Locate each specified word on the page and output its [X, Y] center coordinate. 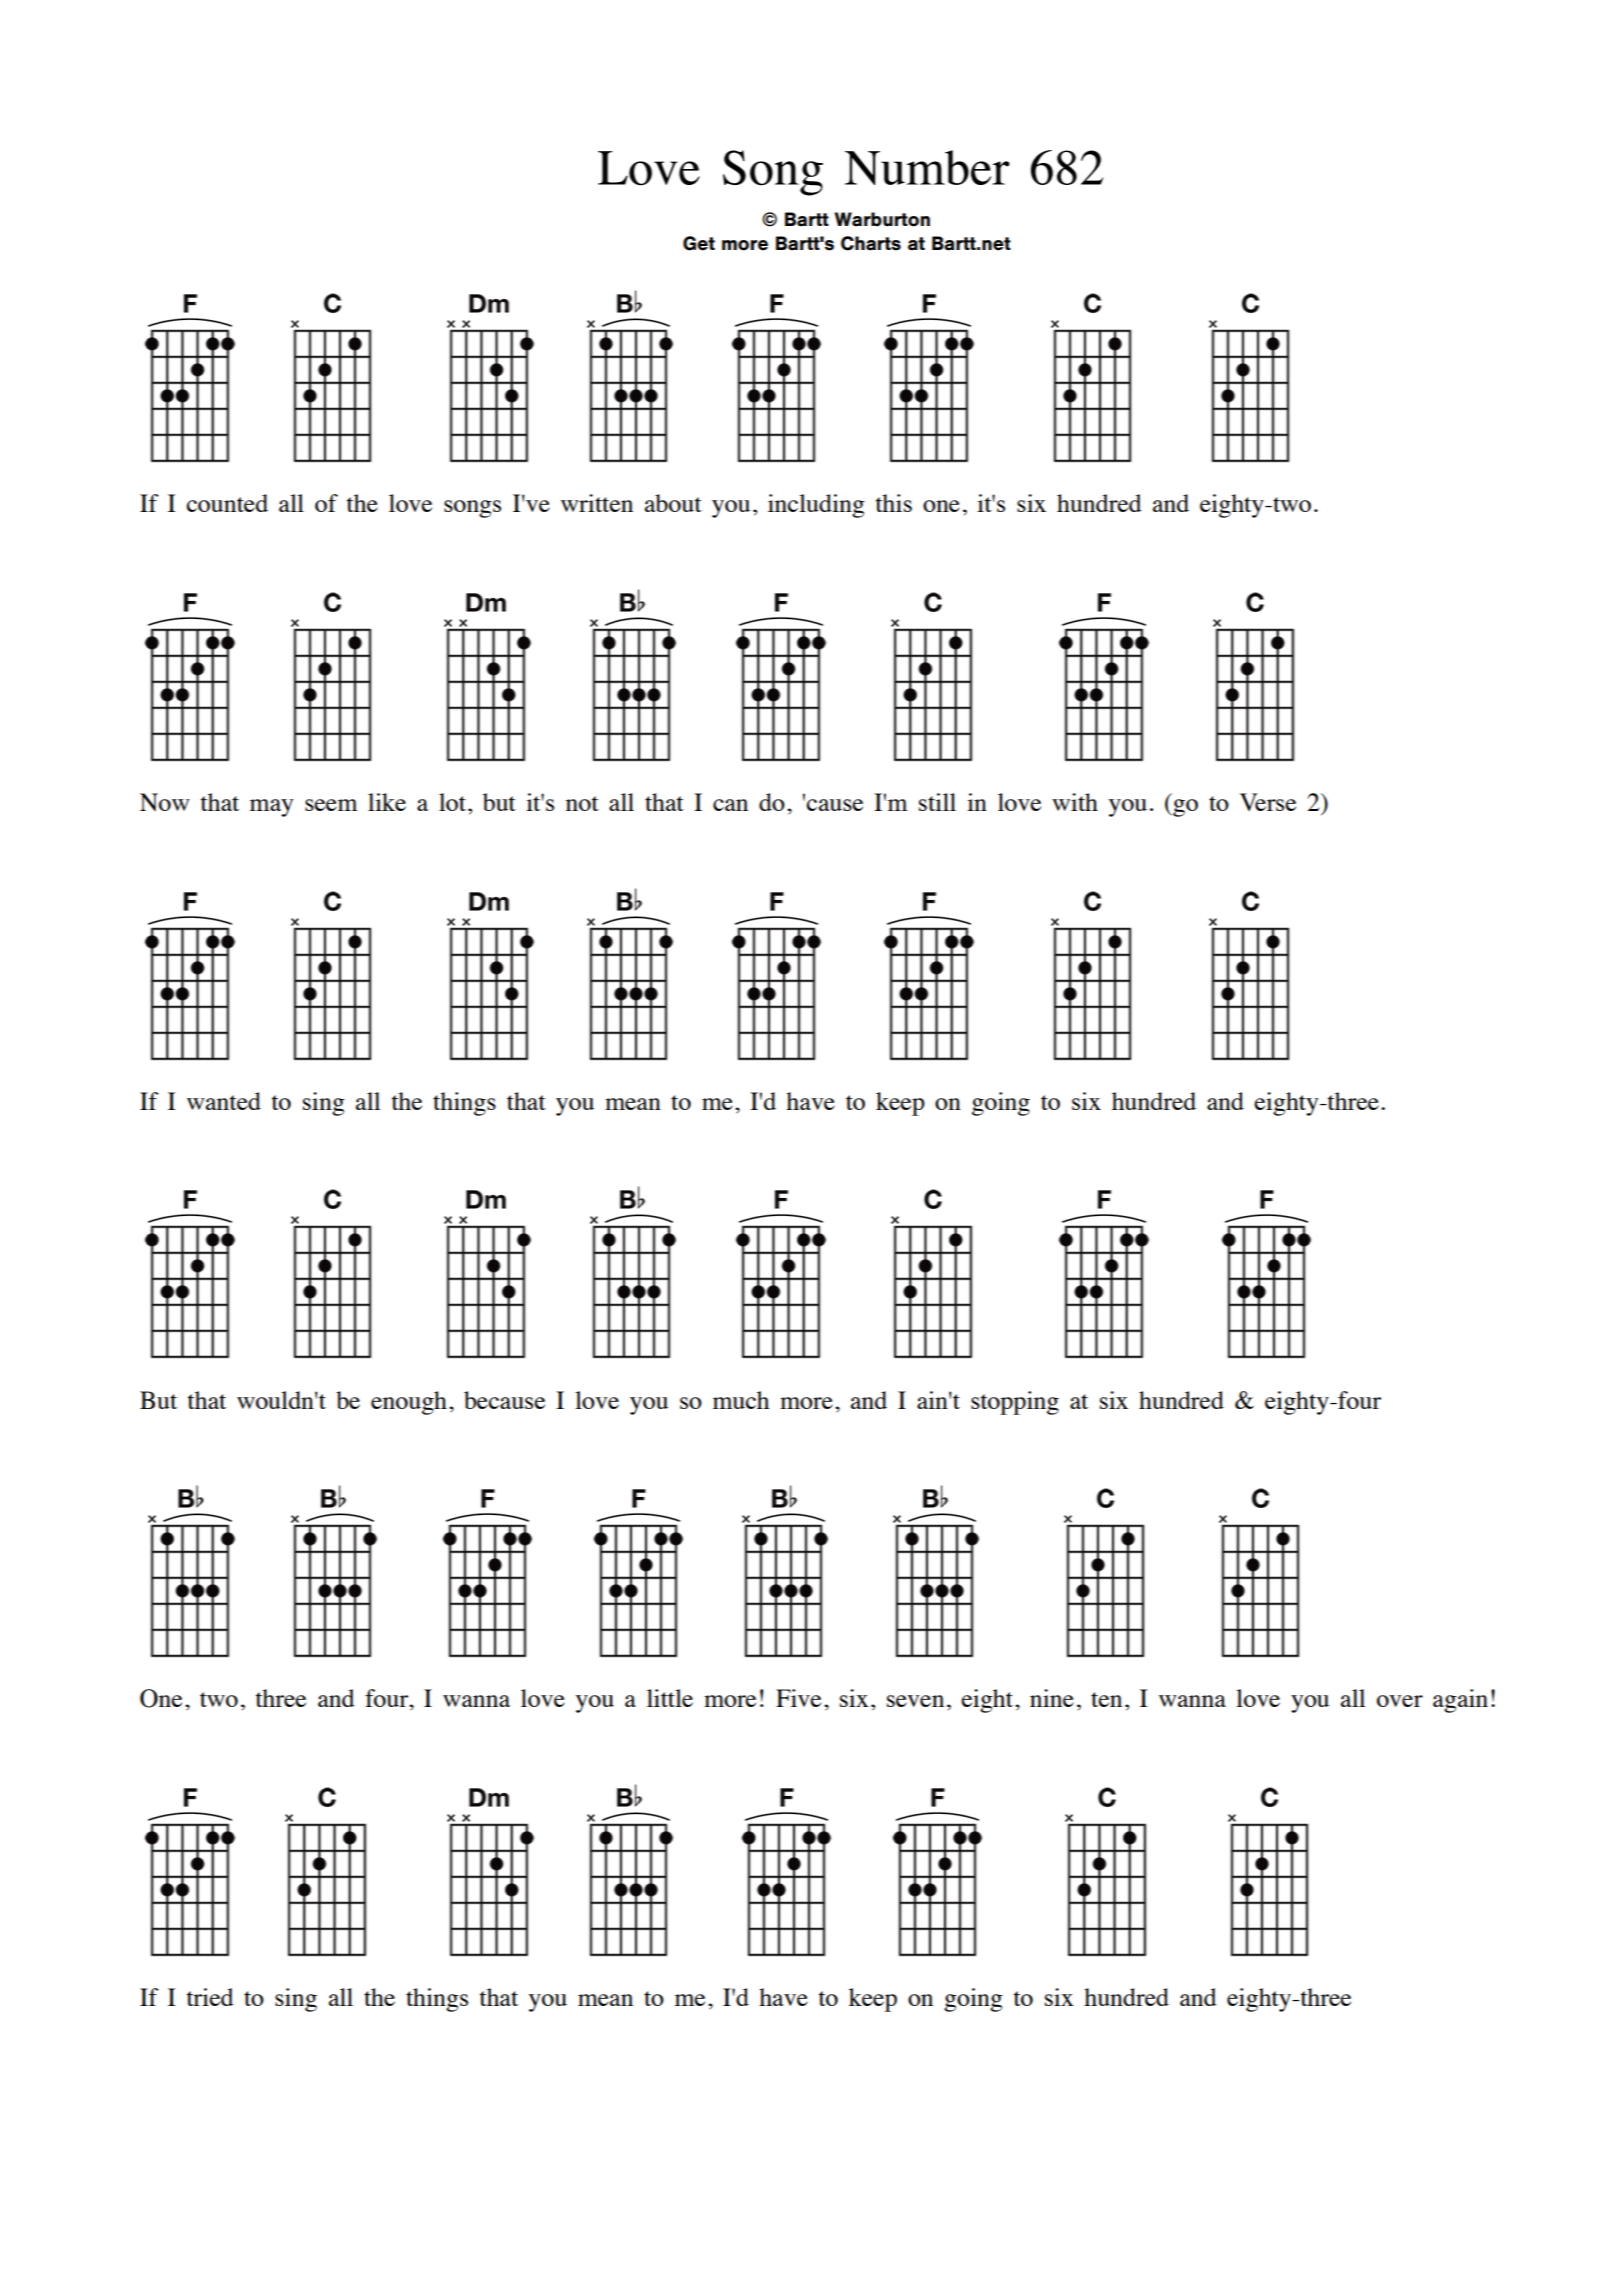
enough [409, 1403]
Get [699, 243]
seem [331, 805]
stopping [1015, 1403]
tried [210, 1997]
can [730, 805]
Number [927, 167]
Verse [1268, 802]
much [741, 1400]
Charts [871, 243]
